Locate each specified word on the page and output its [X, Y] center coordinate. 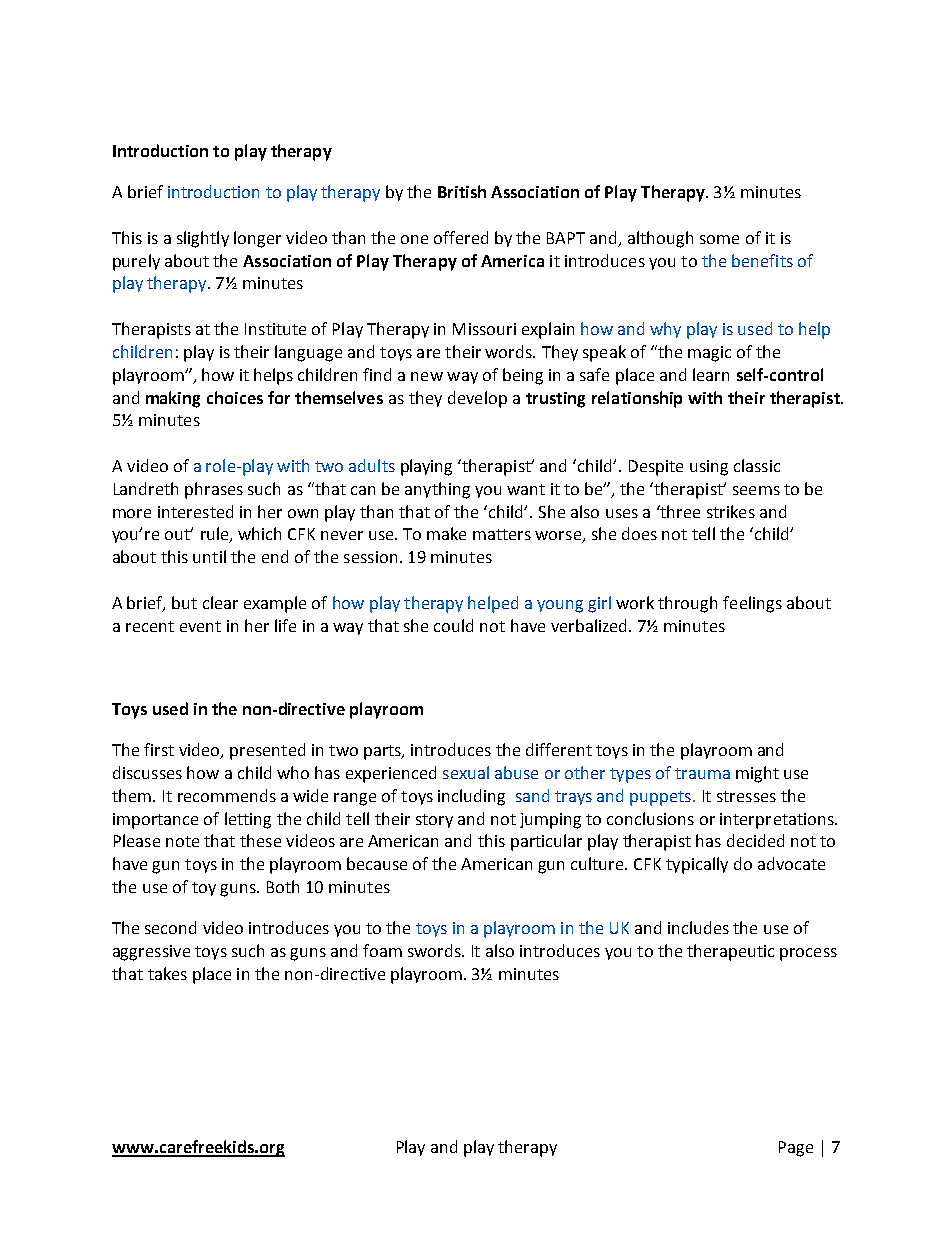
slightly [203, 239]
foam [382, 950]
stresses [746, 796]
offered [461, 237]
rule [216, 535]
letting [248, 820]
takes [167, 973]
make [446, 533]
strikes [731, 511]
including [471, 797]
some [719, 239]
